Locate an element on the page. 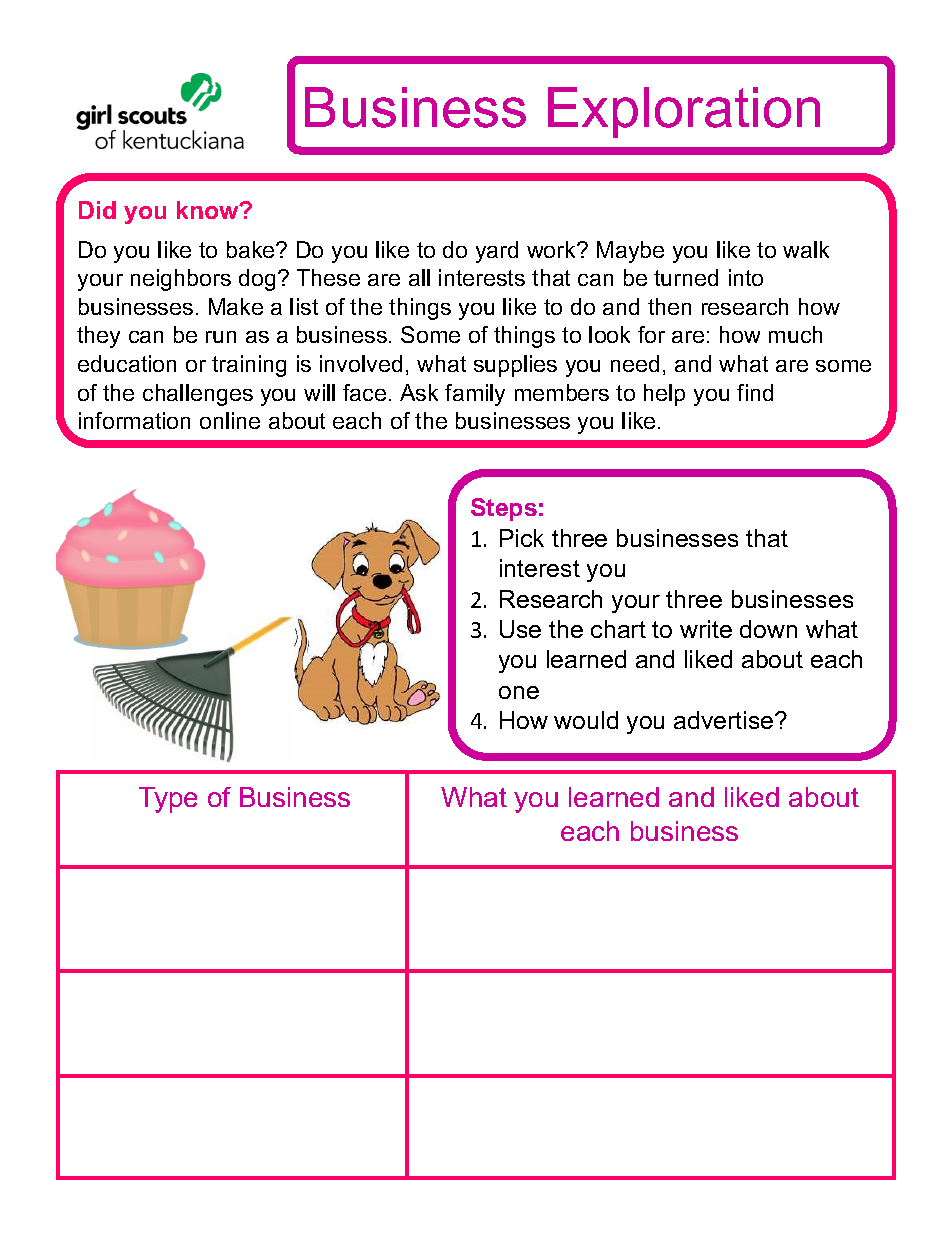 This page has width=952, height=1233. supplies is located at coordinates (515, 366).
